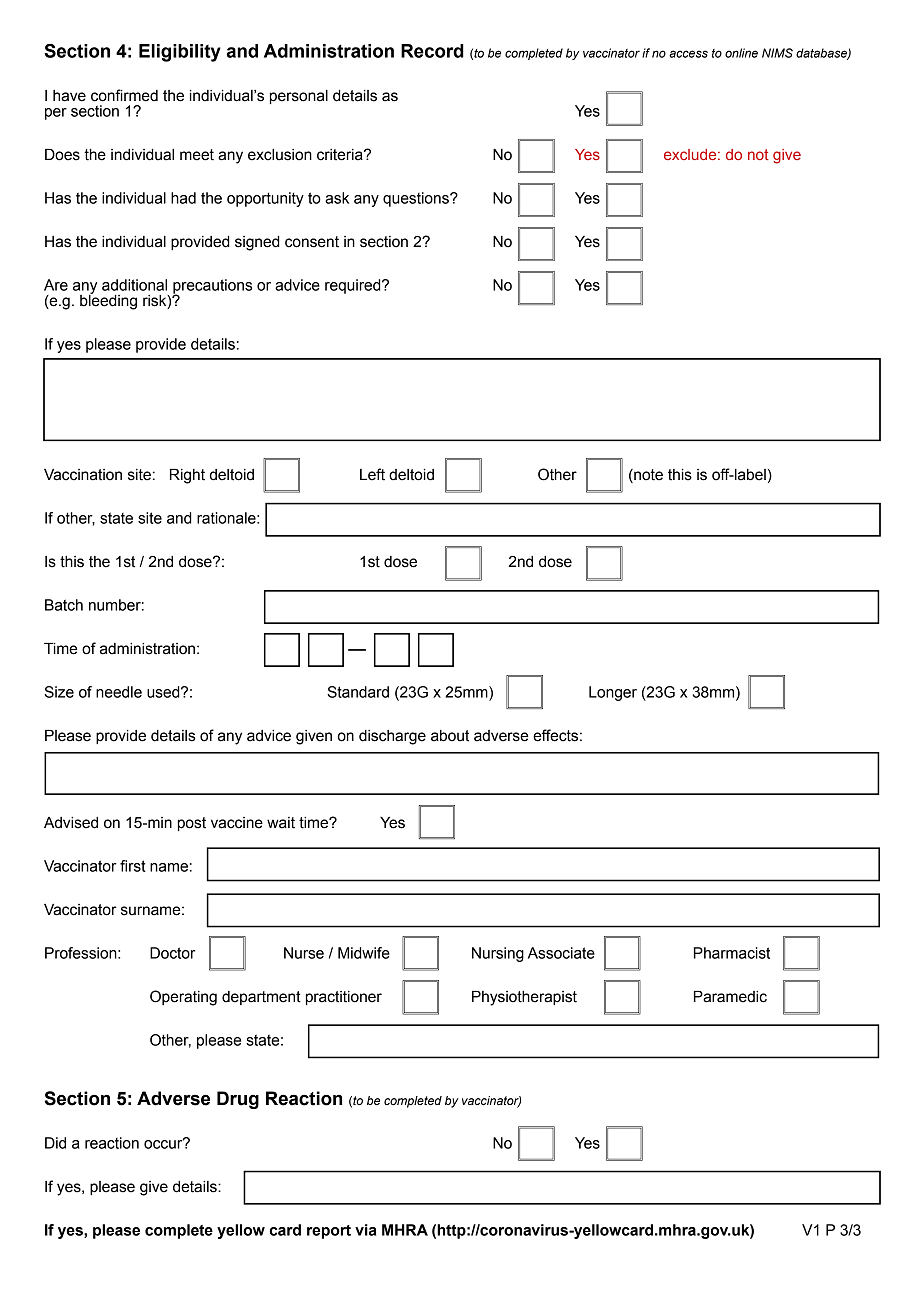 The width and height of the page is (924, 1308). What do you see at coordinates (365, 1230) in the page?
I see `via` at bounding box center [365, 1230].
